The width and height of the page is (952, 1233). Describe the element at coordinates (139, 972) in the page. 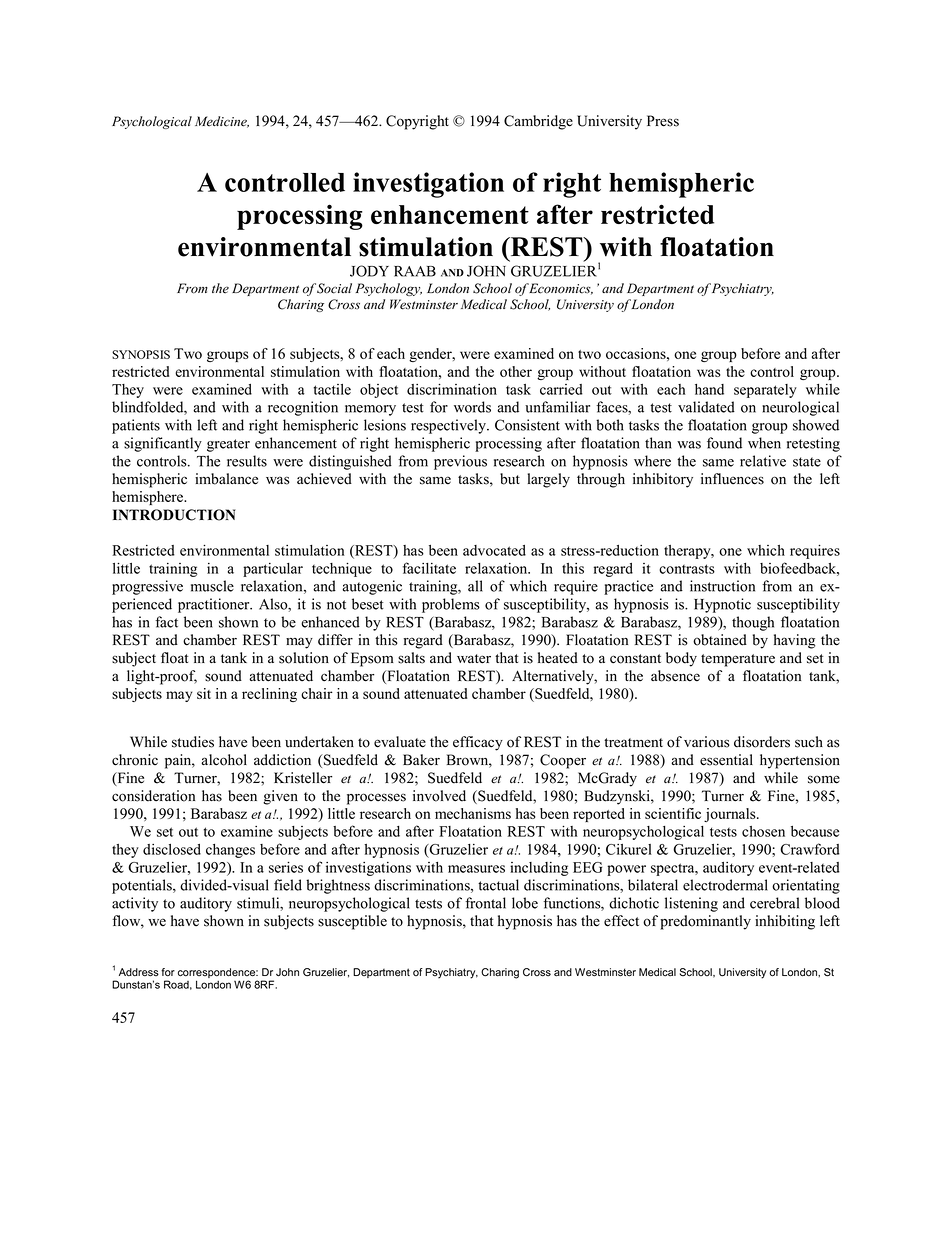

I see `Address` at that location.
